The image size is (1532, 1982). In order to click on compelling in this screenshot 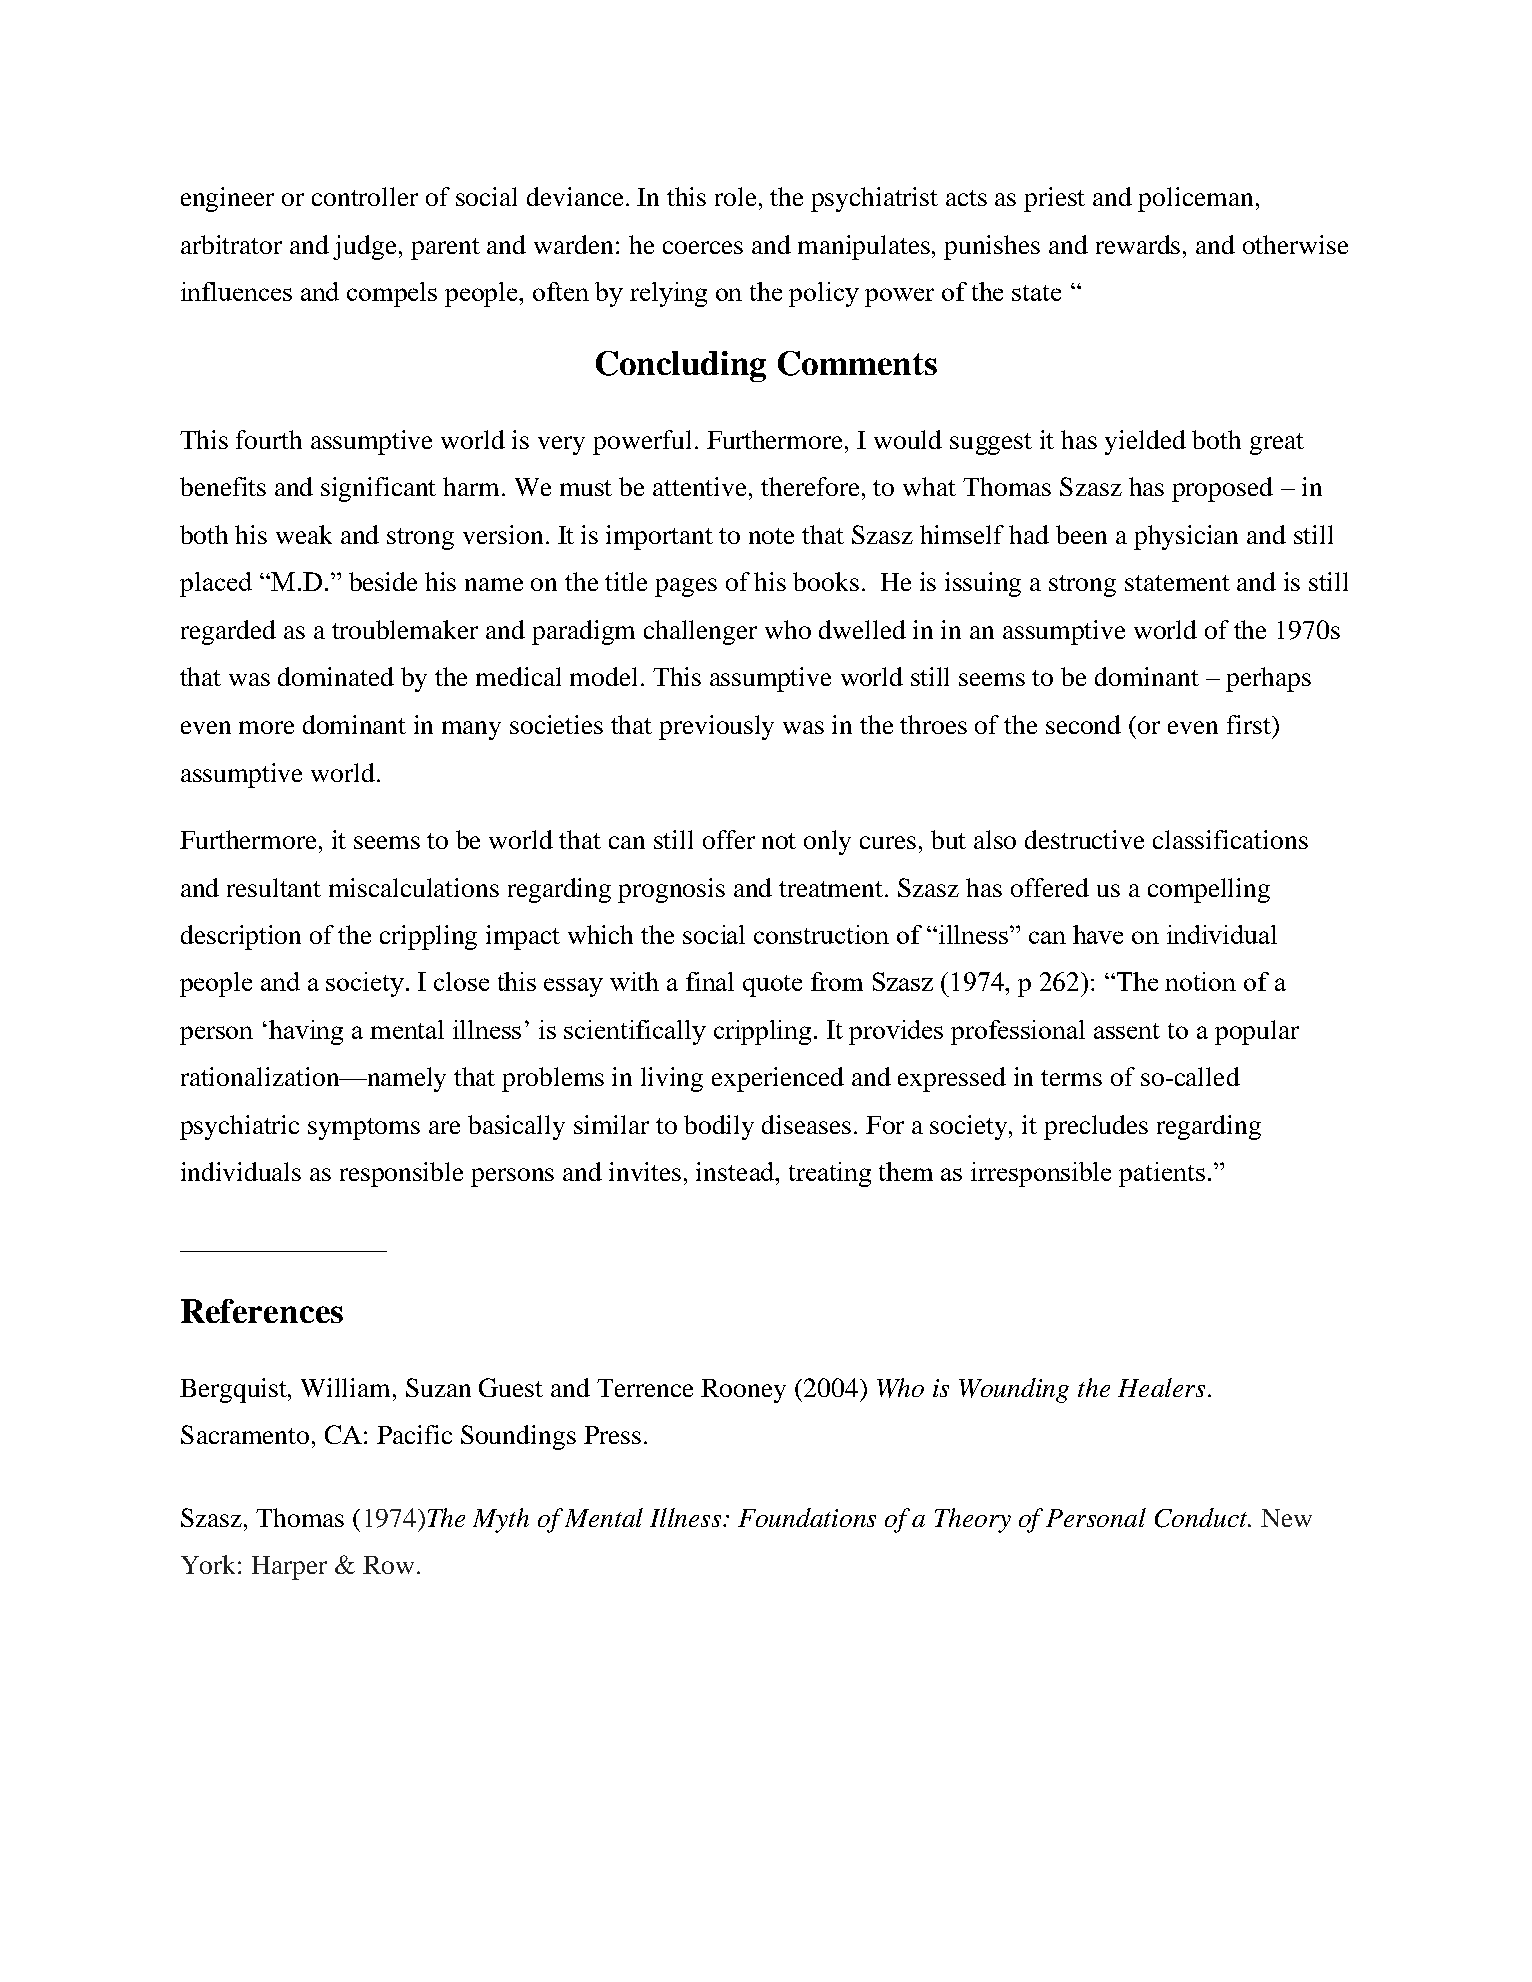, I will do `click(1209, 890)`.
